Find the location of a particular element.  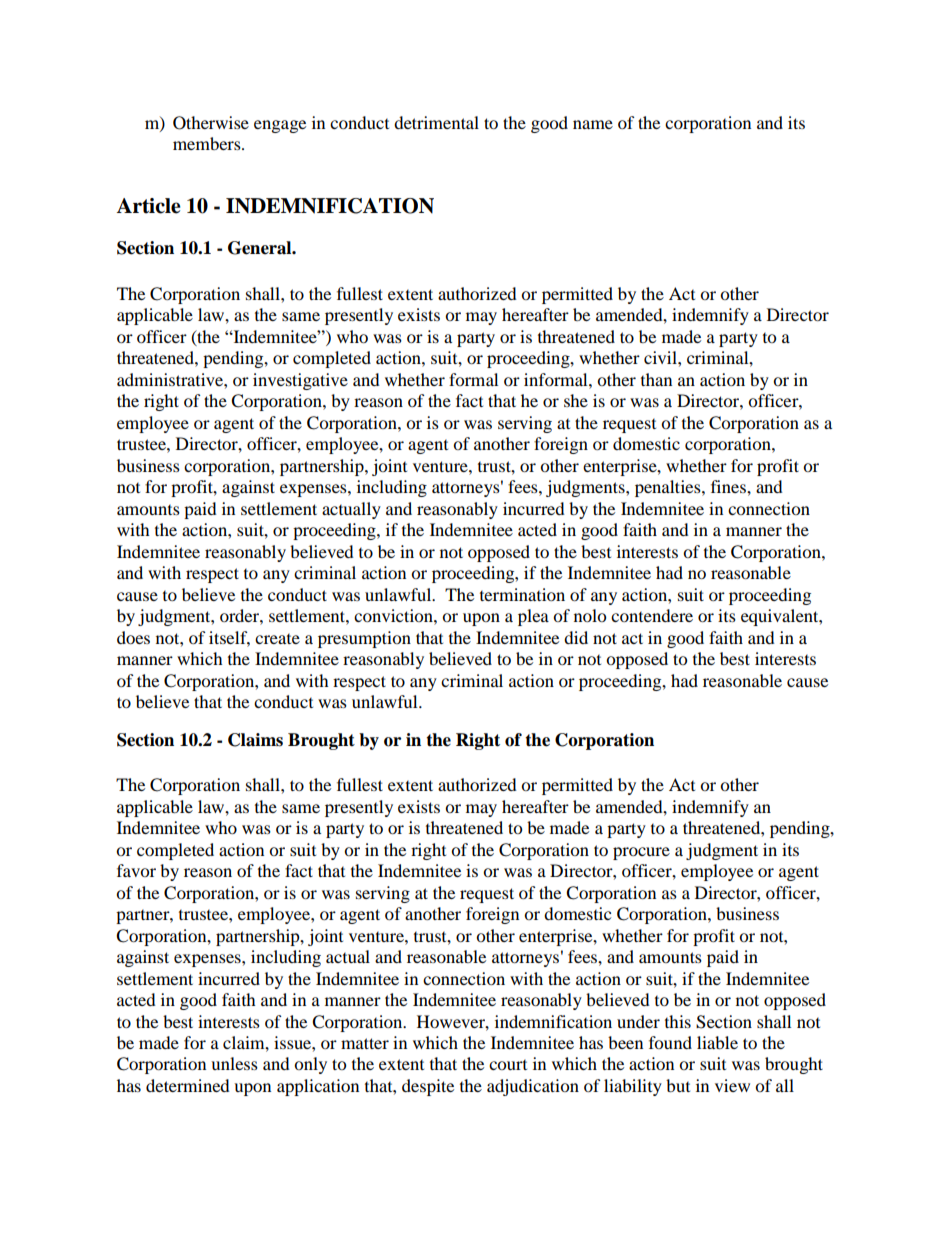

detrimental is located at coordinates (436, 122).
